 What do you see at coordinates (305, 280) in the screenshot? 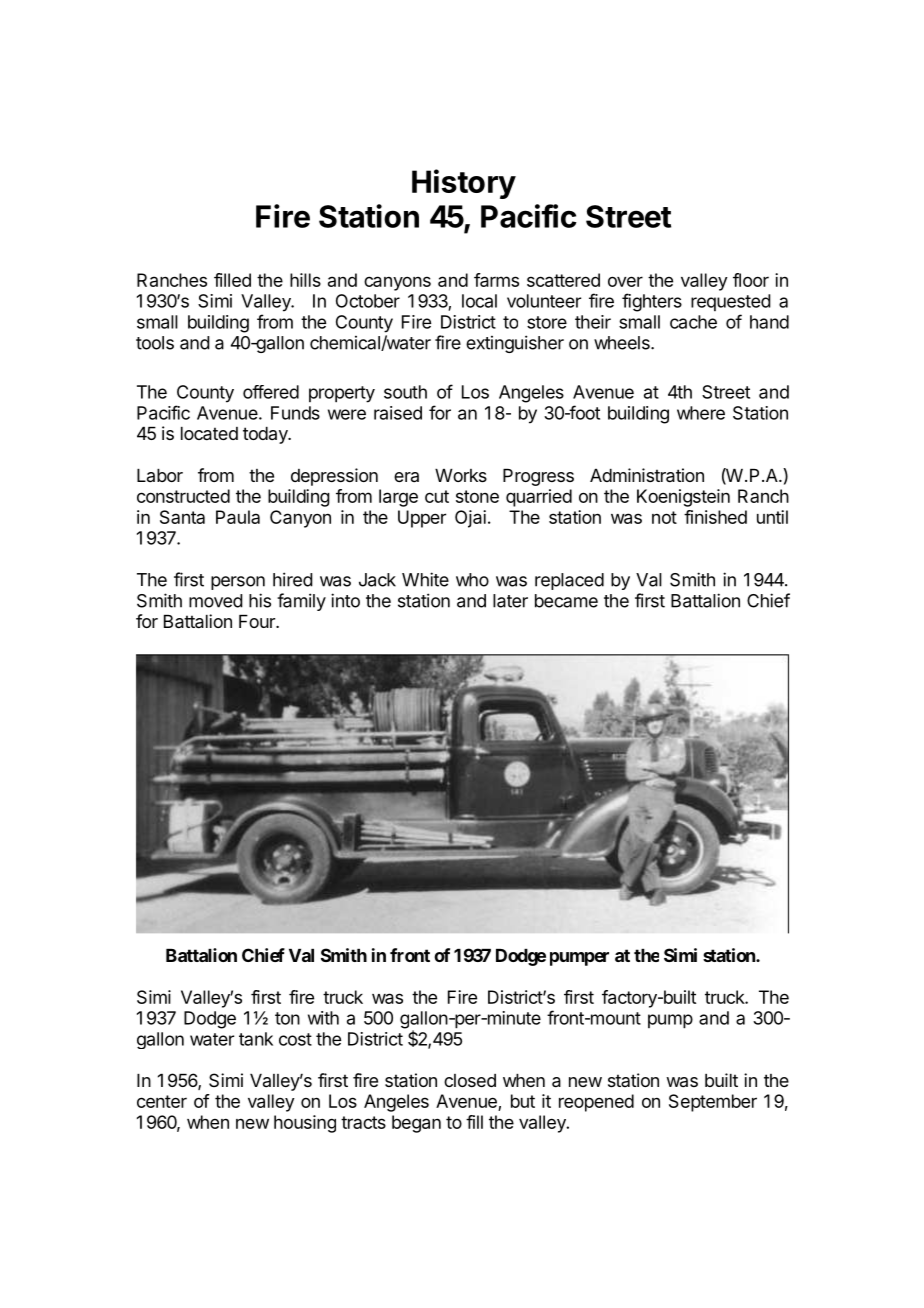
I see `hills` at bounding box center [305, 280].
